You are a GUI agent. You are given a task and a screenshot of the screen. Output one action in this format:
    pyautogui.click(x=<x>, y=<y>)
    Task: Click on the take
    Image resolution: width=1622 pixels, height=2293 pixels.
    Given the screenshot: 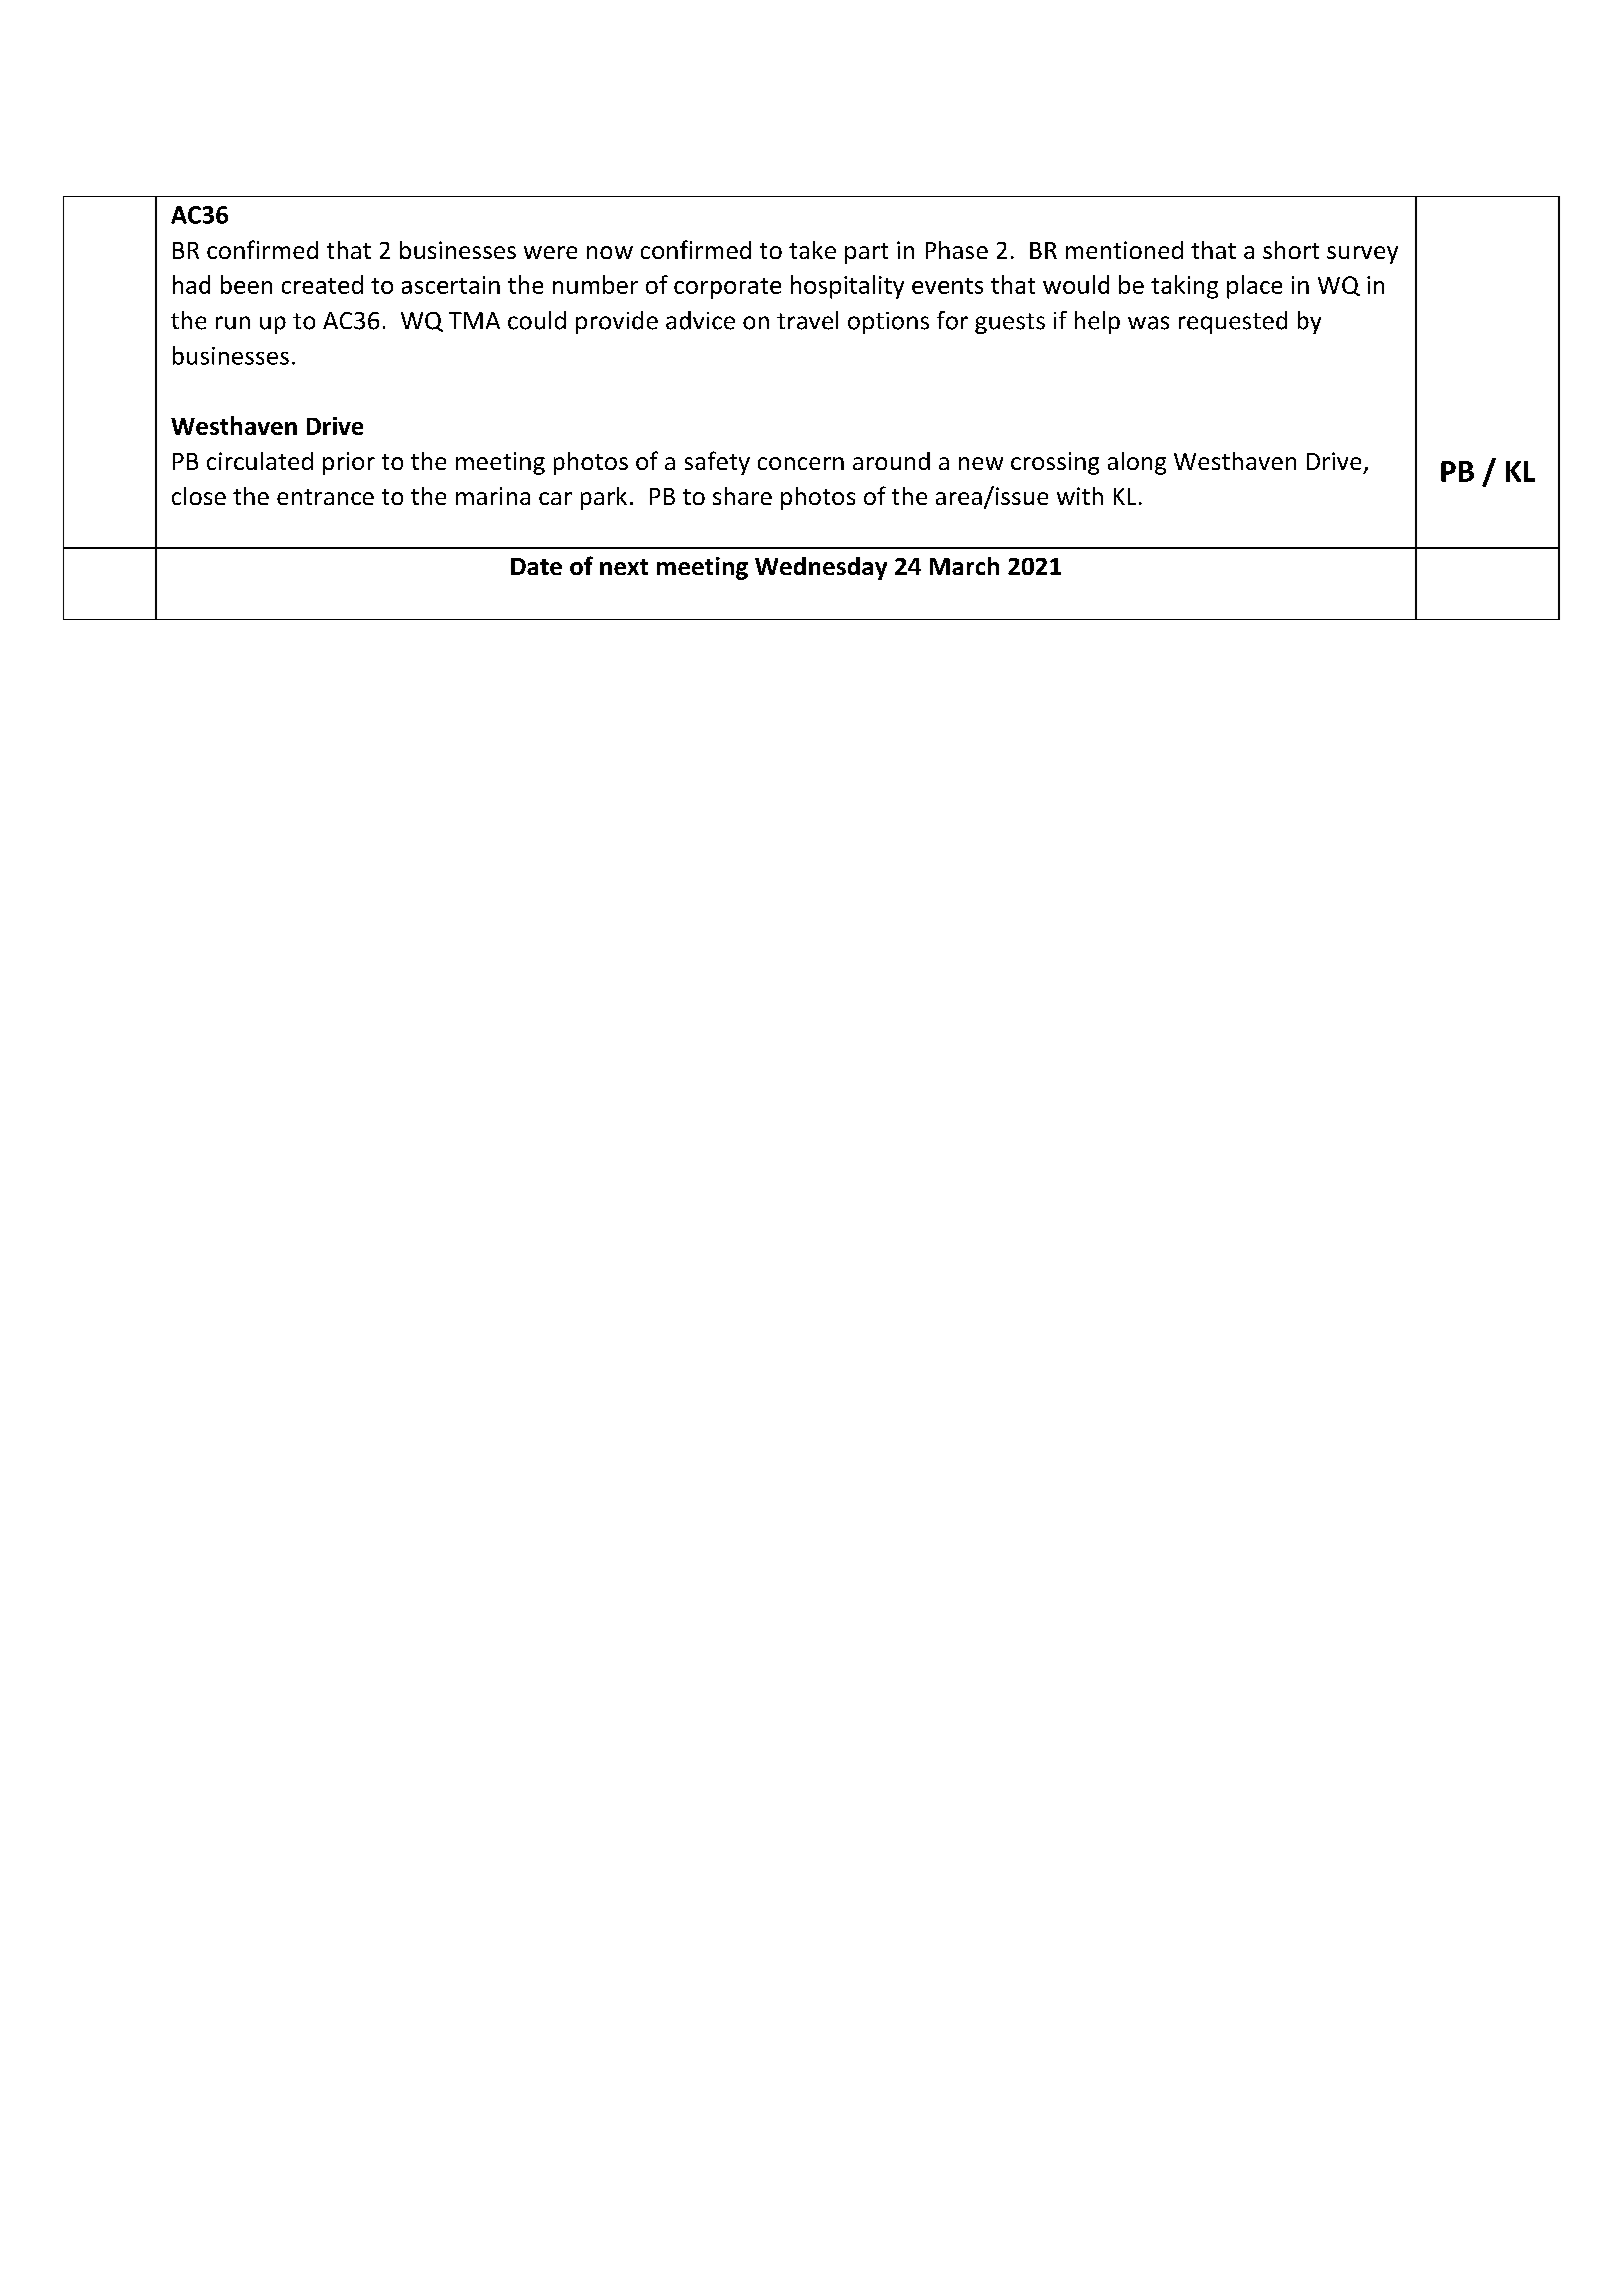 What is the action you would take?
    pyautogui.click(x=812, y=250)
